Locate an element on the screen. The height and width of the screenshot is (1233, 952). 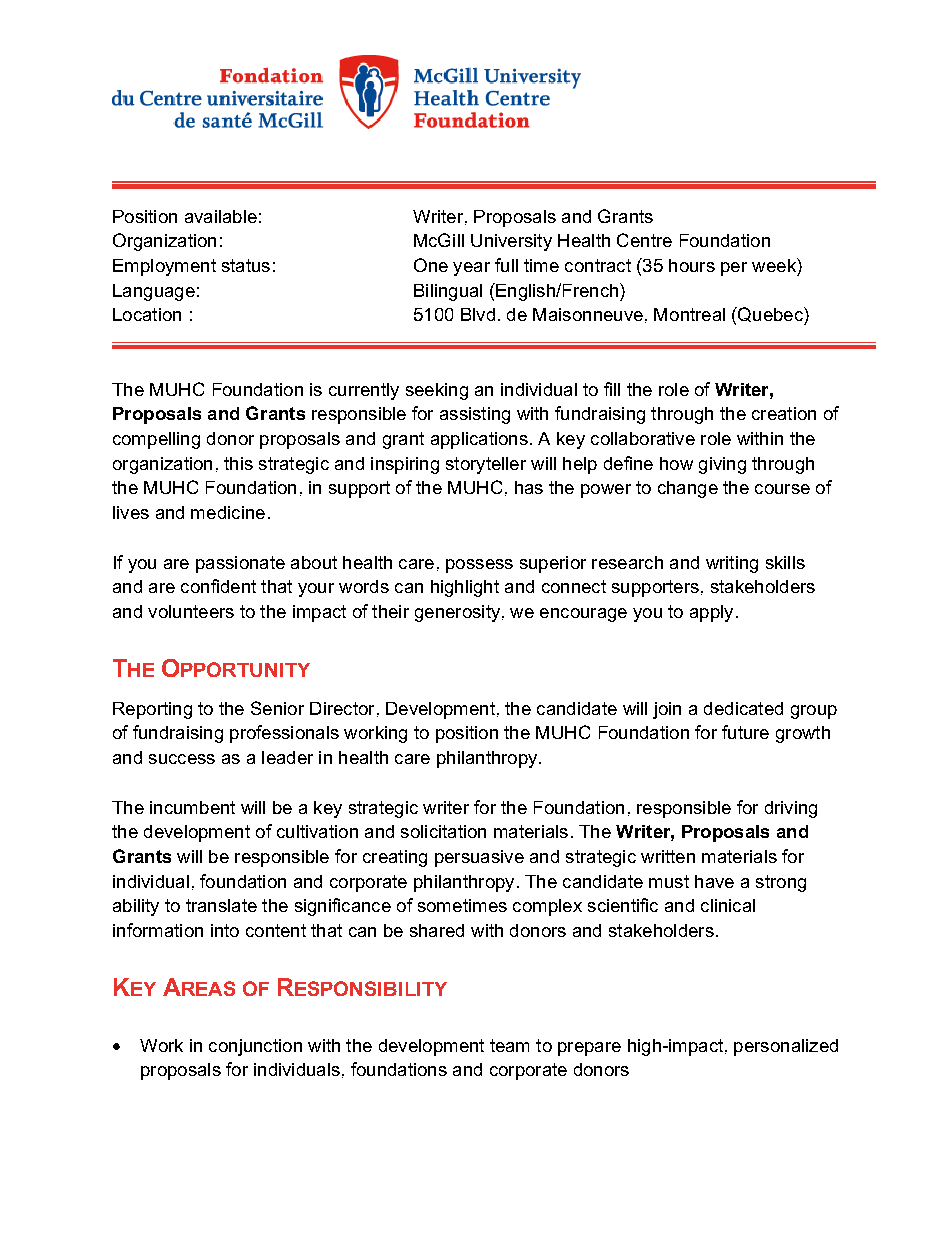
personalized is located at coordinates (786, 1047).
